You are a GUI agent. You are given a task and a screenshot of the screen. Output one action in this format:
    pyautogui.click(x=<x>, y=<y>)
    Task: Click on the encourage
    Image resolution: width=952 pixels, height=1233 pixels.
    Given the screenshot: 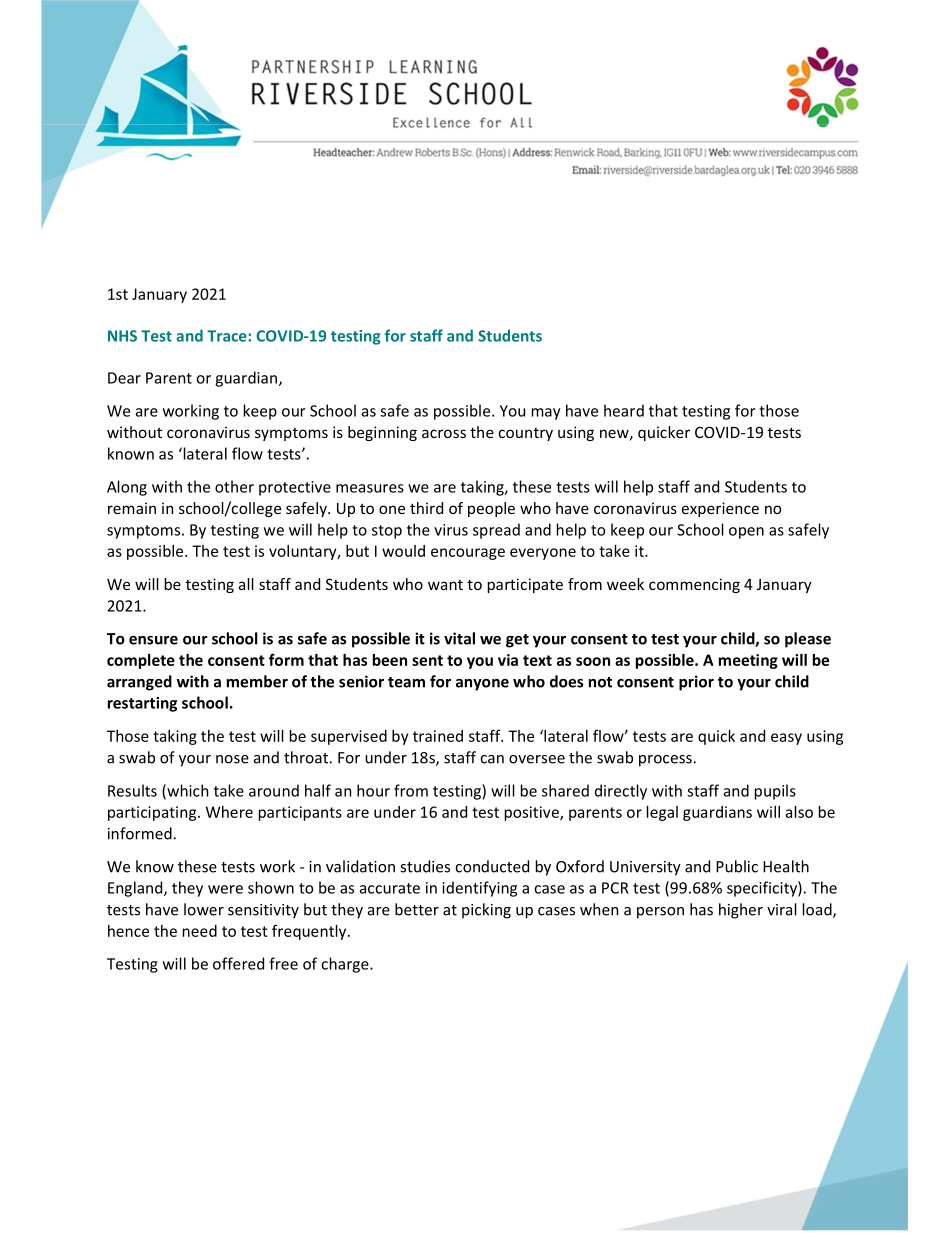 What is the action you would take?
    pyautogui.click(x=468, y=554)
